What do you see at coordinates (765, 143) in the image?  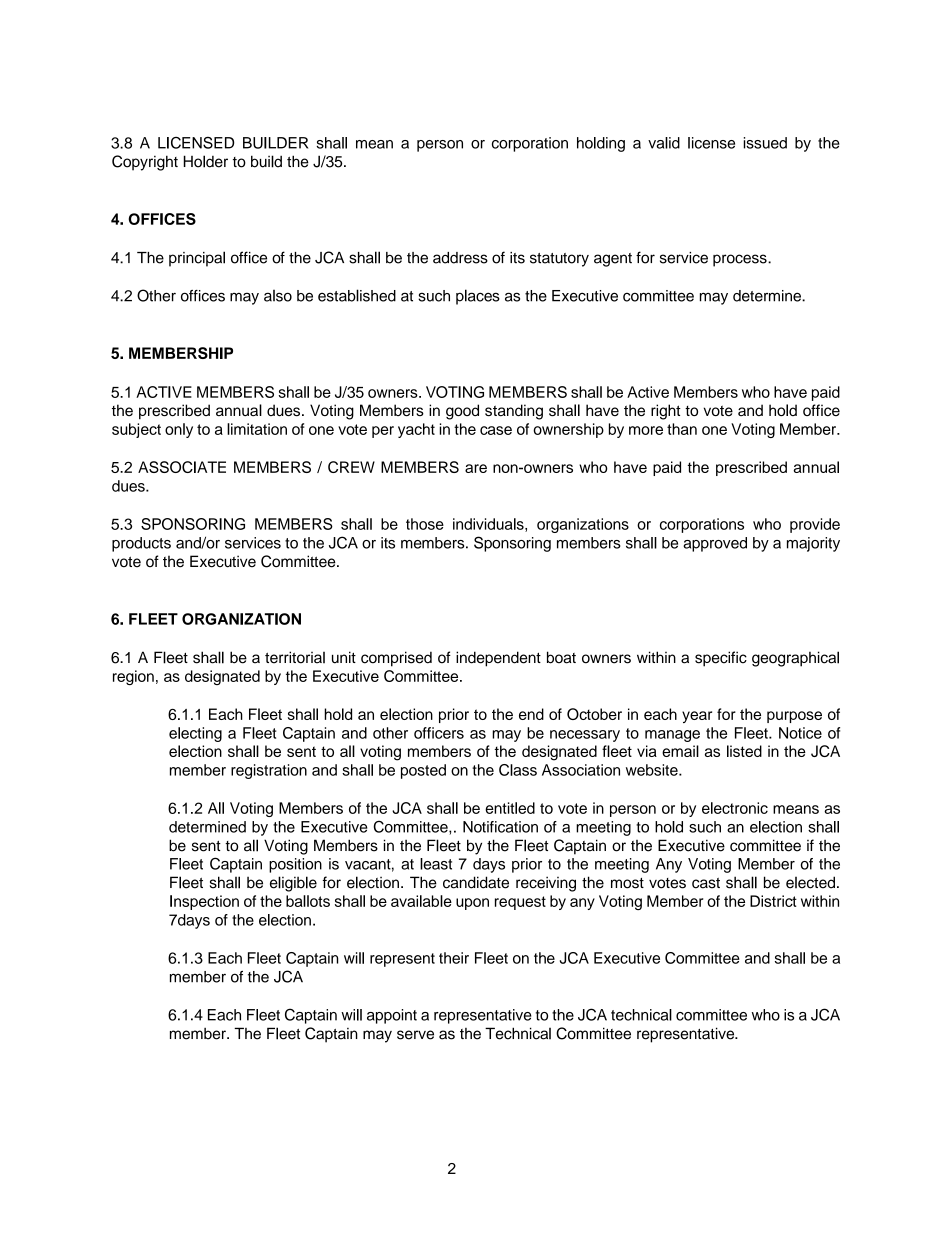 I see `issued` at bounding box center [765, 143].
